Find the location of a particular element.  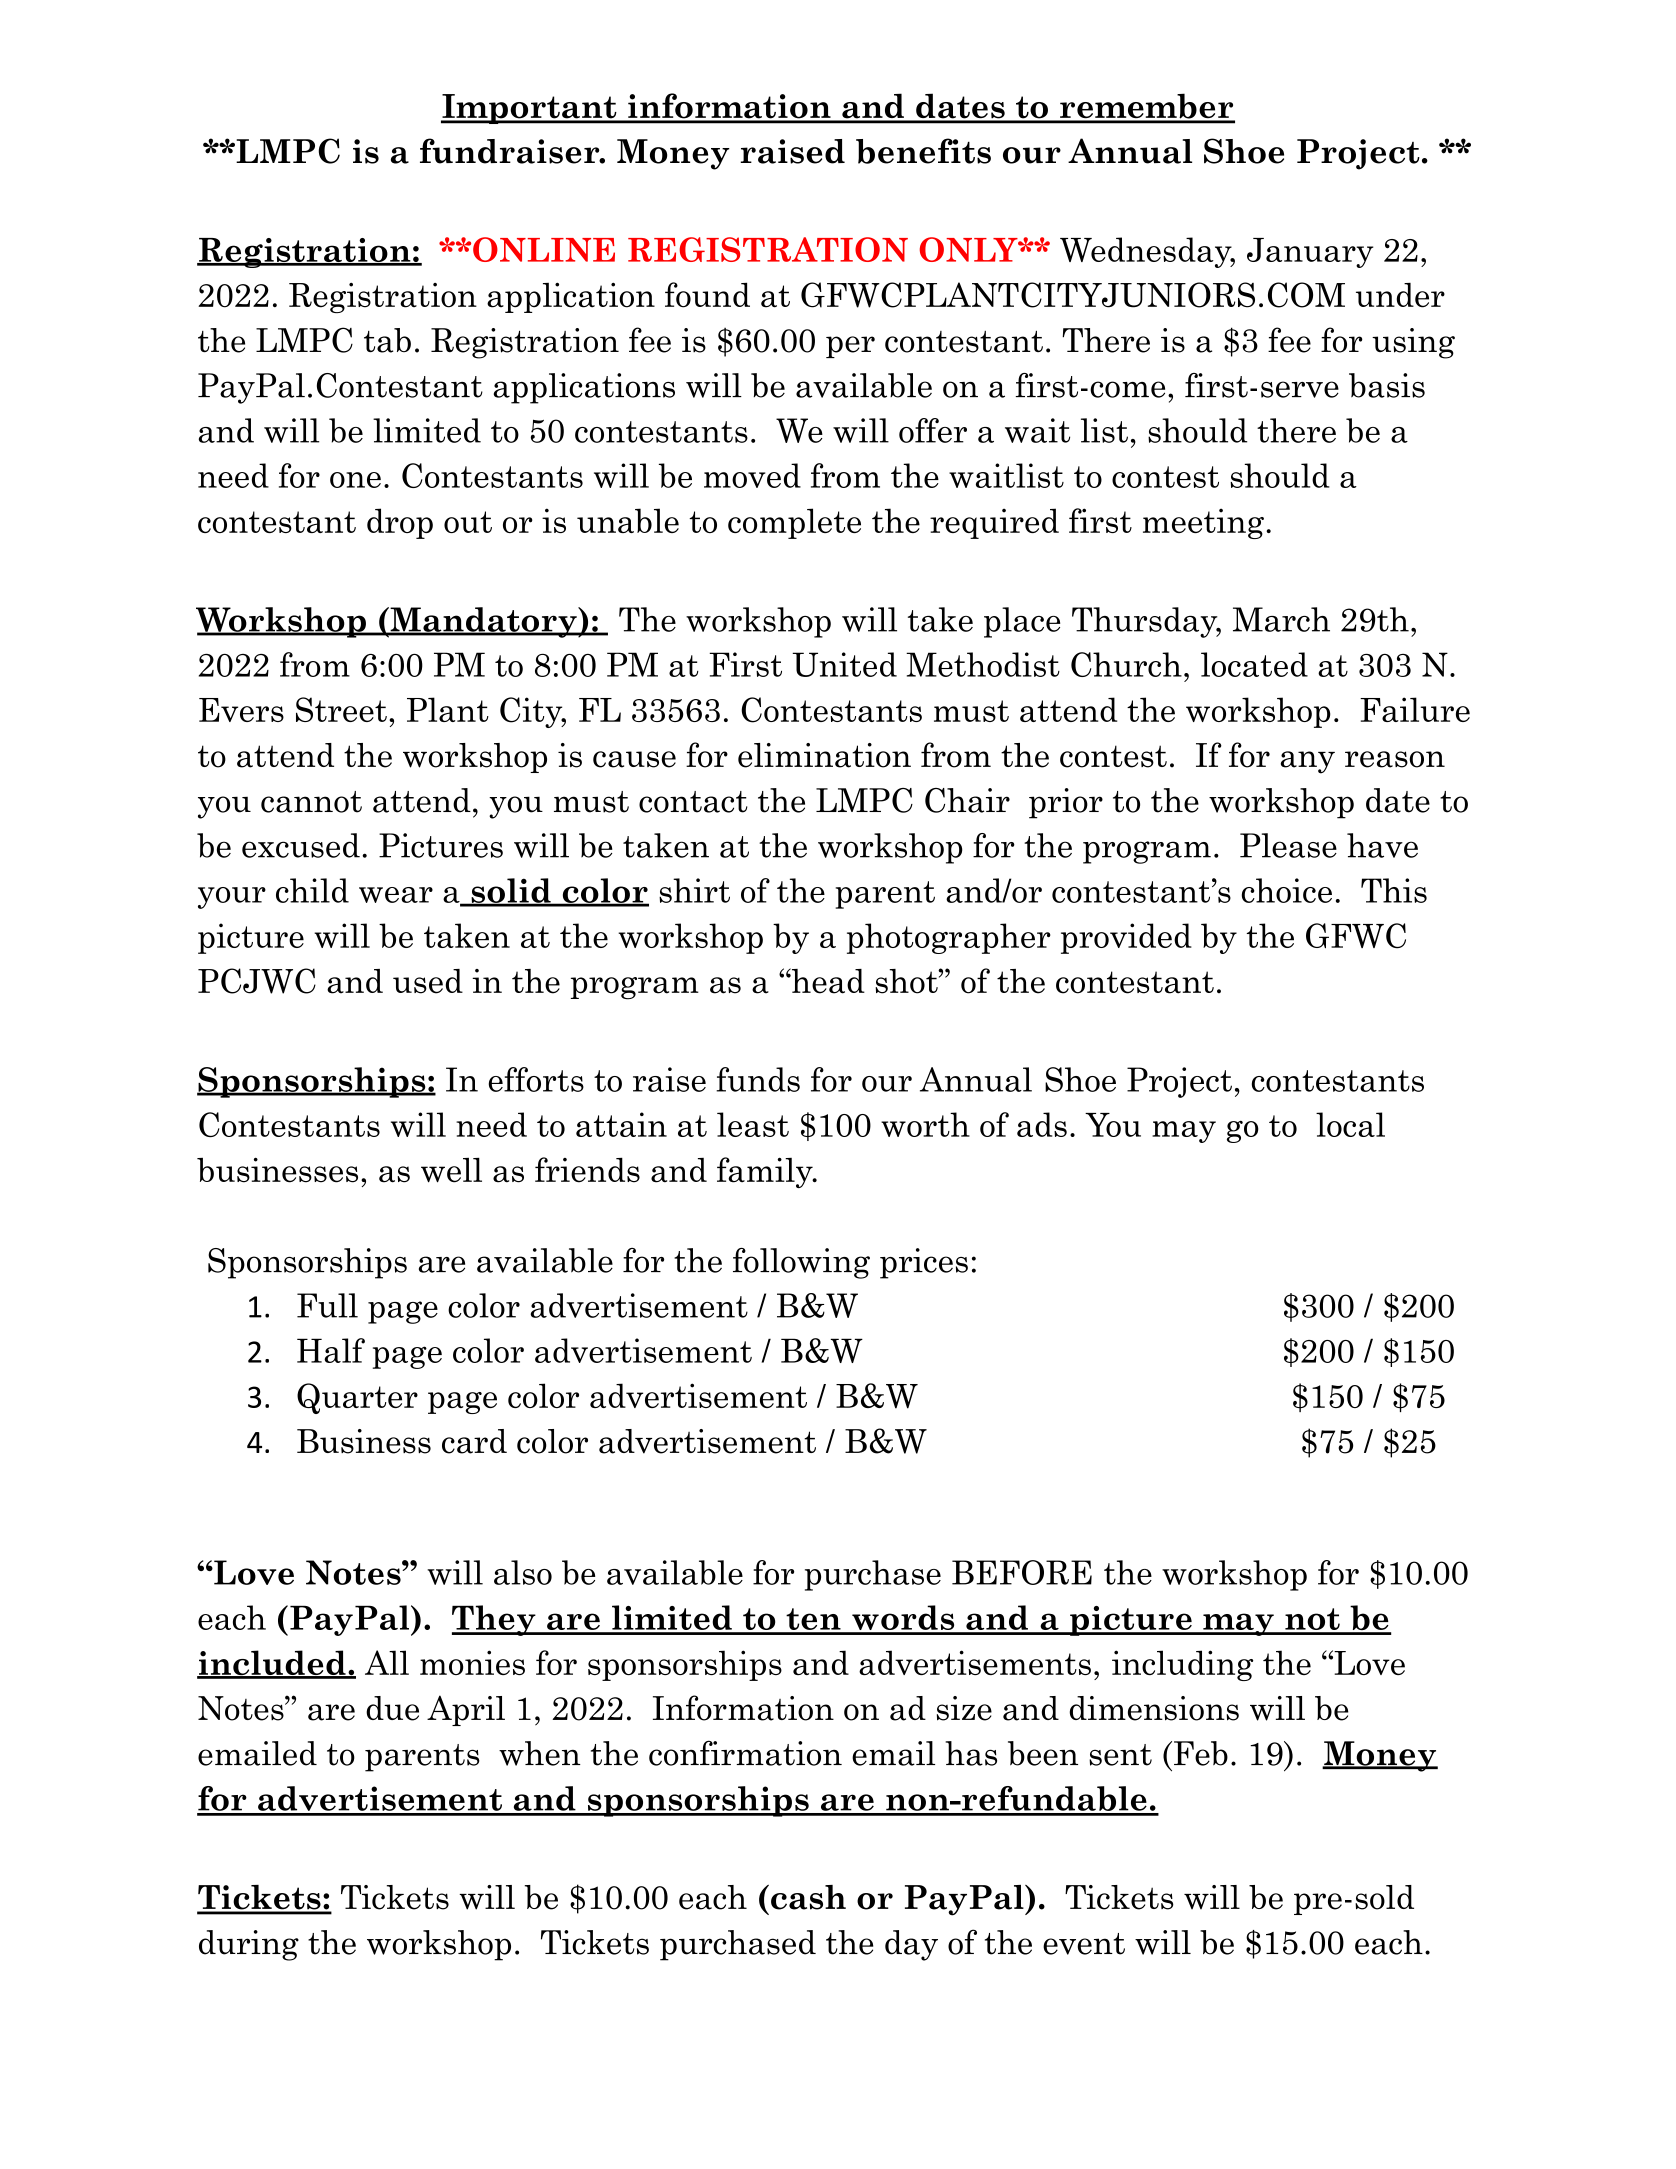

complete is located at coordinates (794, 523).
